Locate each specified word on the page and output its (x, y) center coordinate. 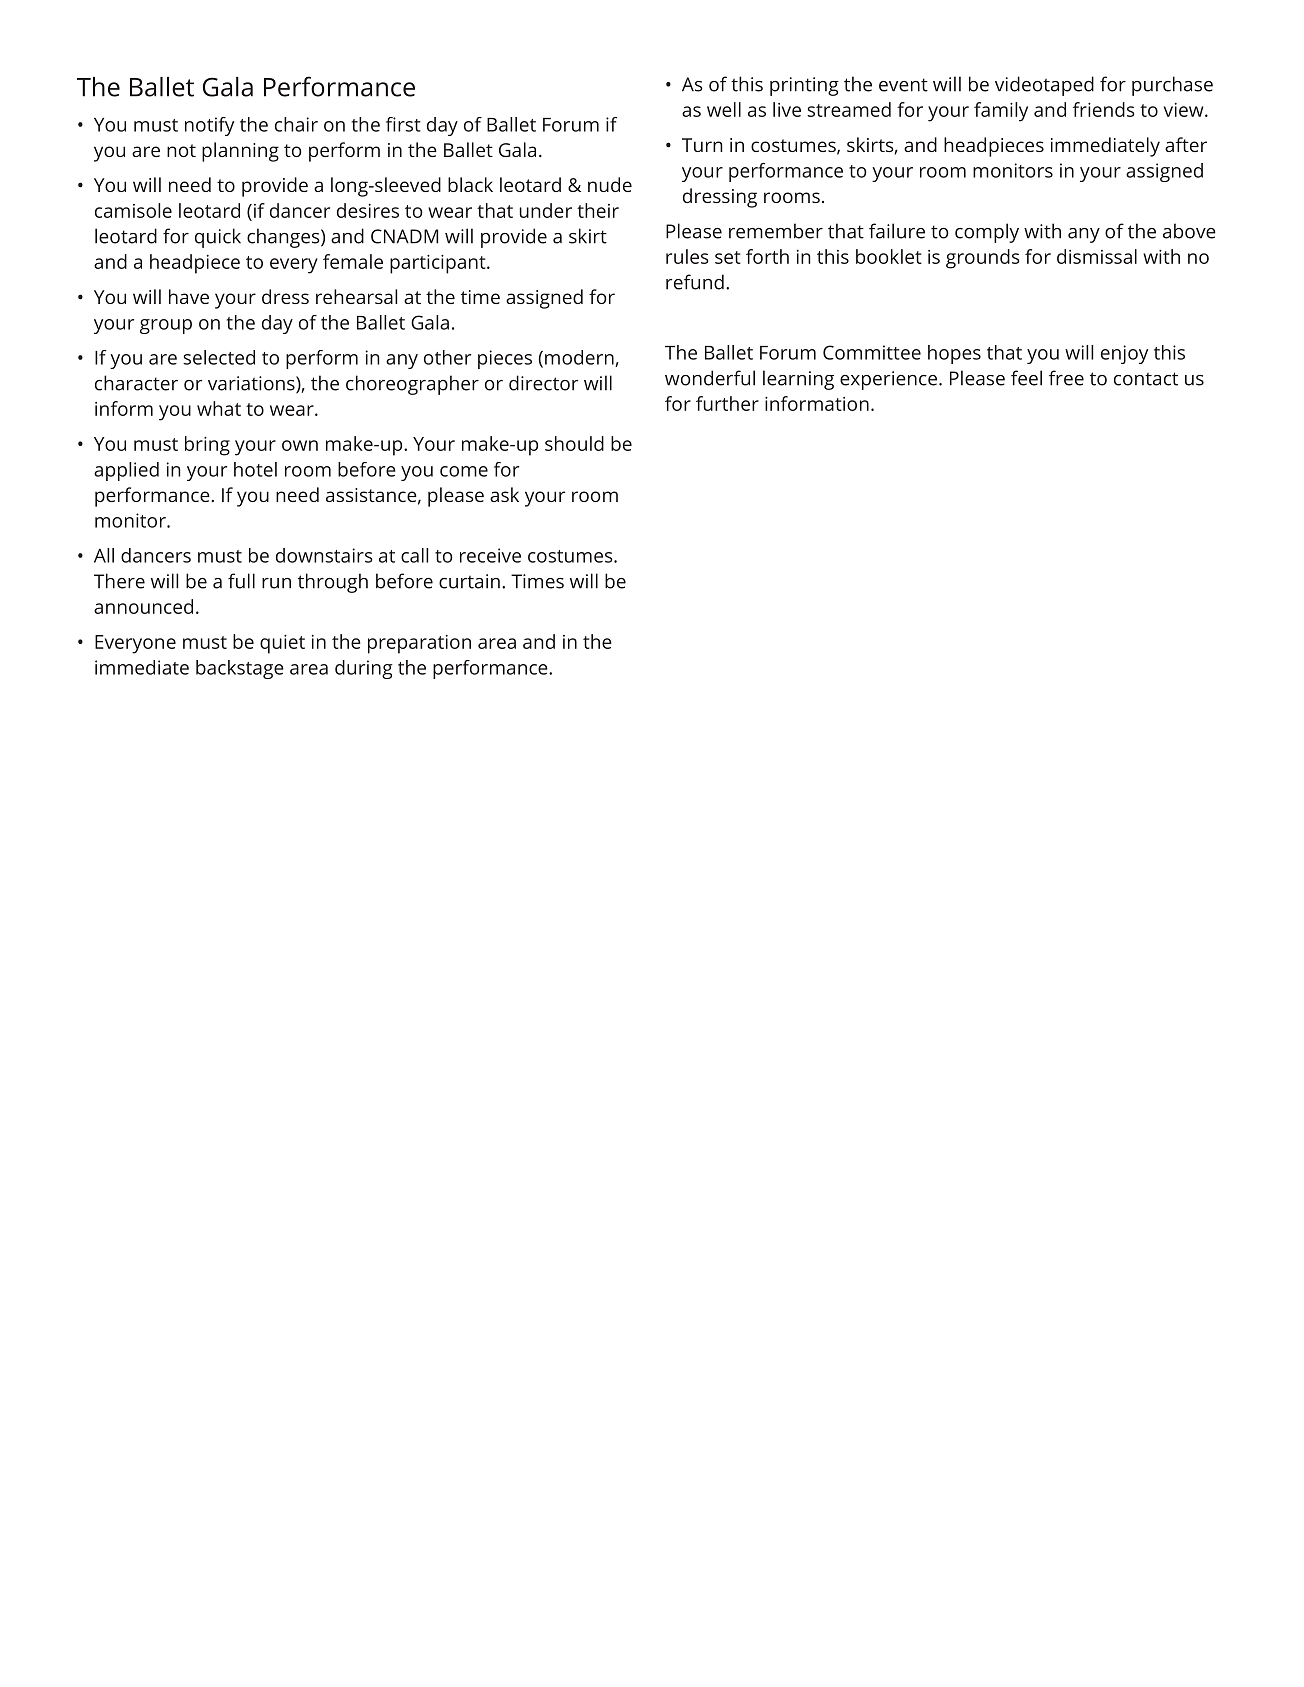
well (724, 109)
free (1066, 378)
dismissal (1097, 256)
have (189, 296)
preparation (419, 644)
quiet (282, 644)
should (574, 443)
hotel (255, 469)
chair (296, 124)
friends (1103, 109)
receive (490, 555)
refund (695, 282)
